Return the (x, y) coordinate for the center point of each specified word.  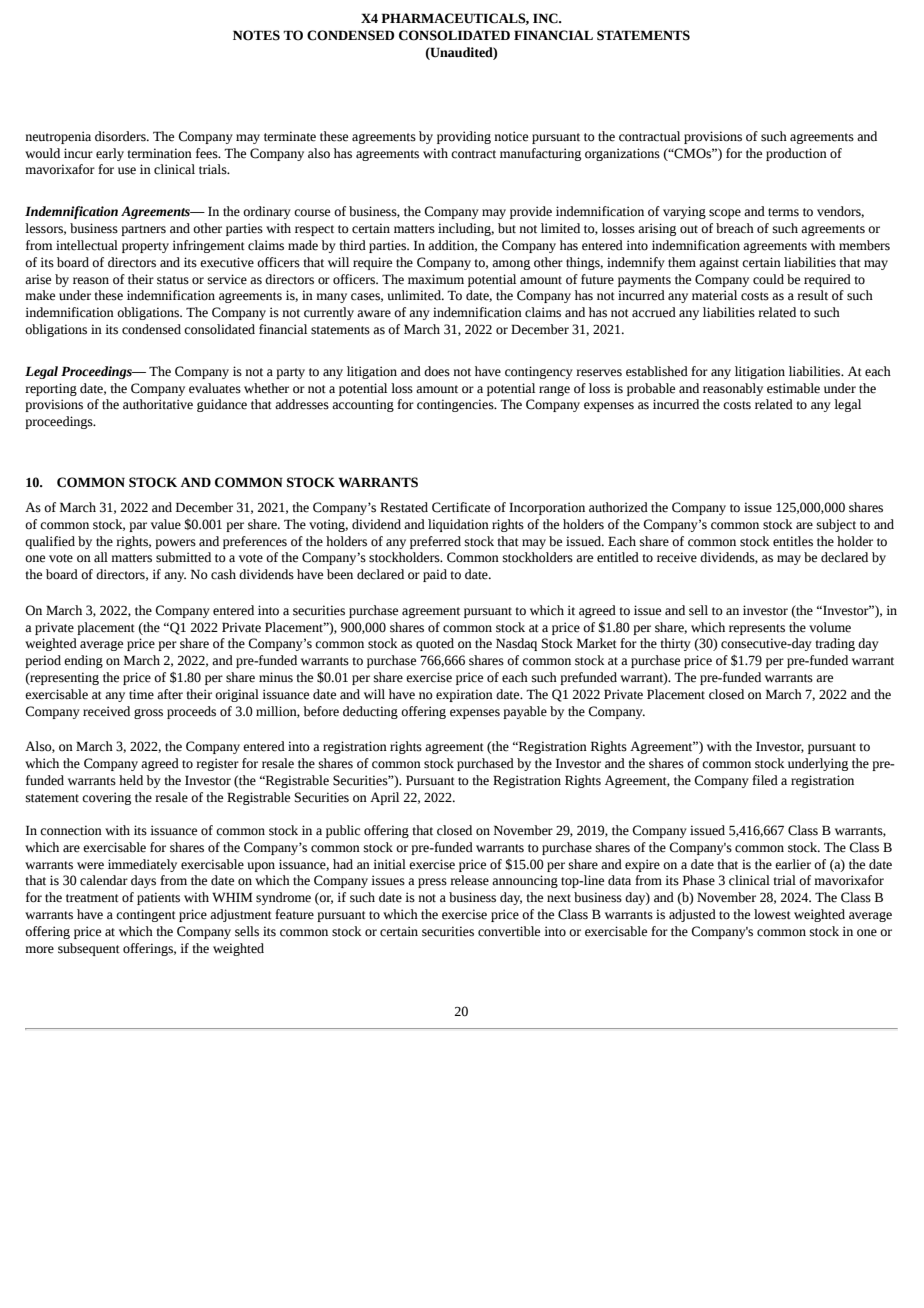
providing (464, 137)
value (166, 524)
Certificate (461, 507)
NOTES (256, 35)
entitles (793, 541)
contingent (146, 915)
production (796, 154)
